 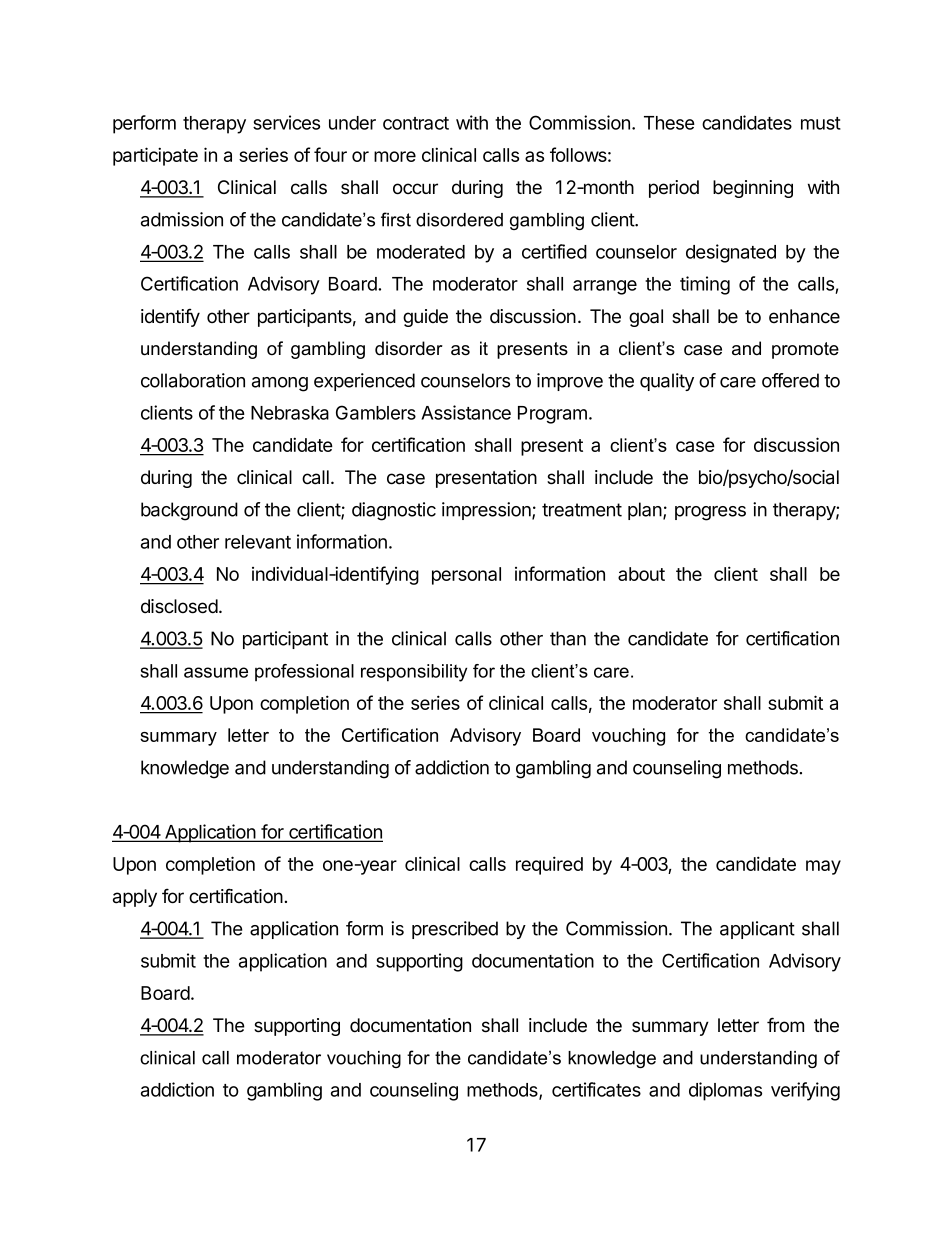 I want to click on apply, so click(x=135, y=898).
